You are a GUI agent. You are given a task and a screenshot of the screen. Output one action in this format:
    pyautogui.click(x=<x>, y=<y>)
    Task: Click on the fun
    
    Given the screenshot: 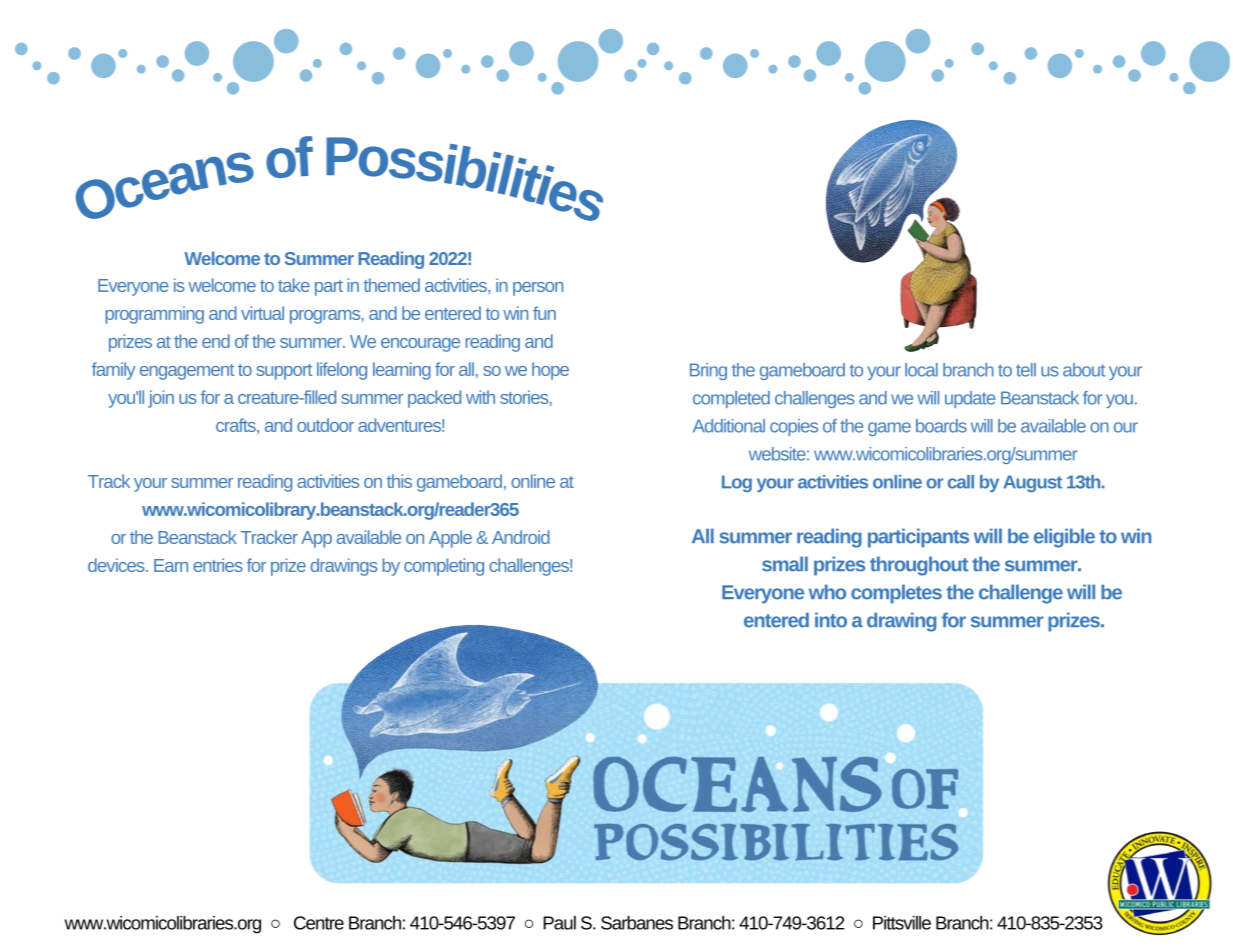 What is the action you would take?
    pyautogui.click(x=544, y=313)
